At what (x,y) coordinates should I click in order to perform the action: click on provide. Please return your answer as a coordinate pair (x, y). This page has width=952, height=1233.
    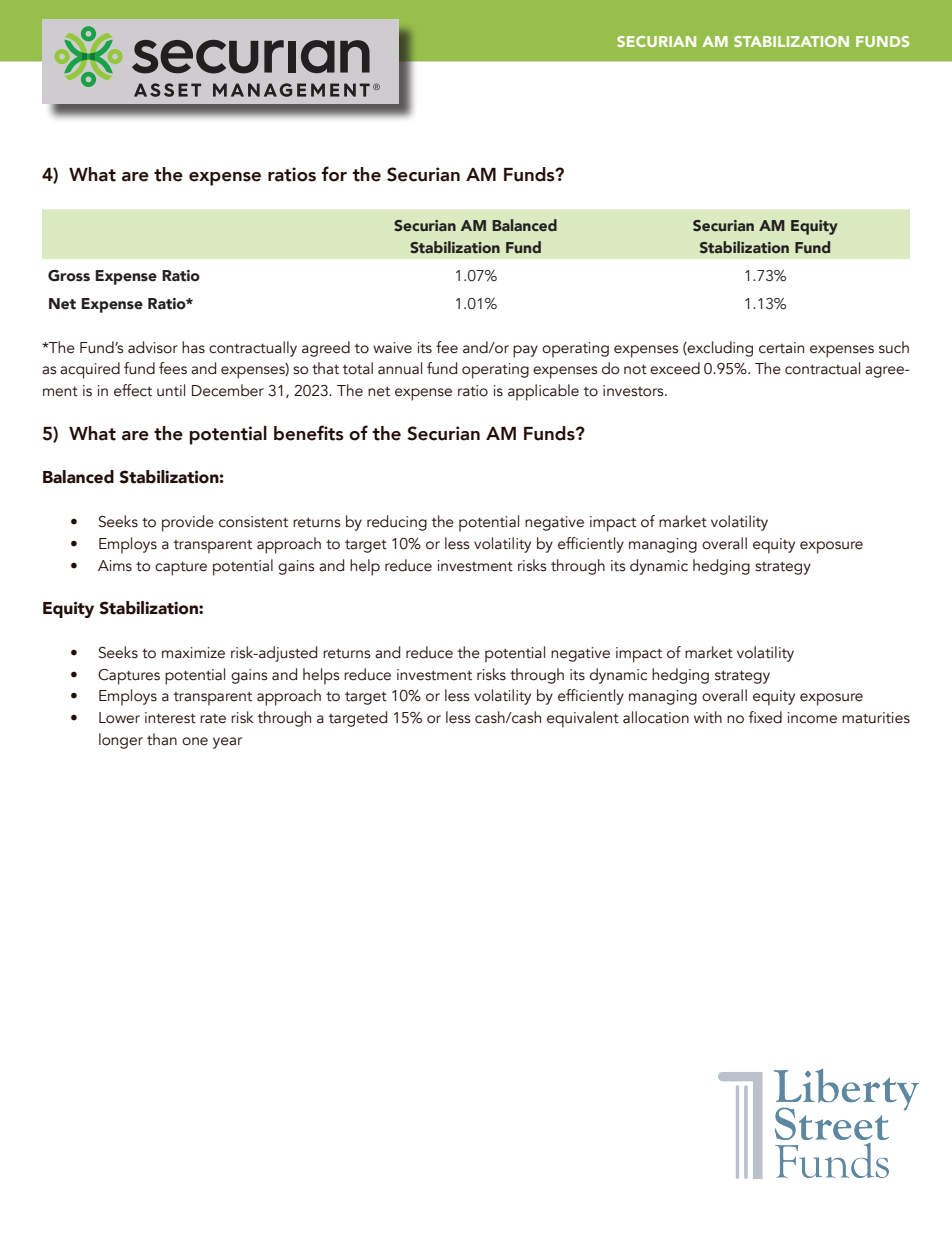
    Looking at the image, I should click on (188, 523).
